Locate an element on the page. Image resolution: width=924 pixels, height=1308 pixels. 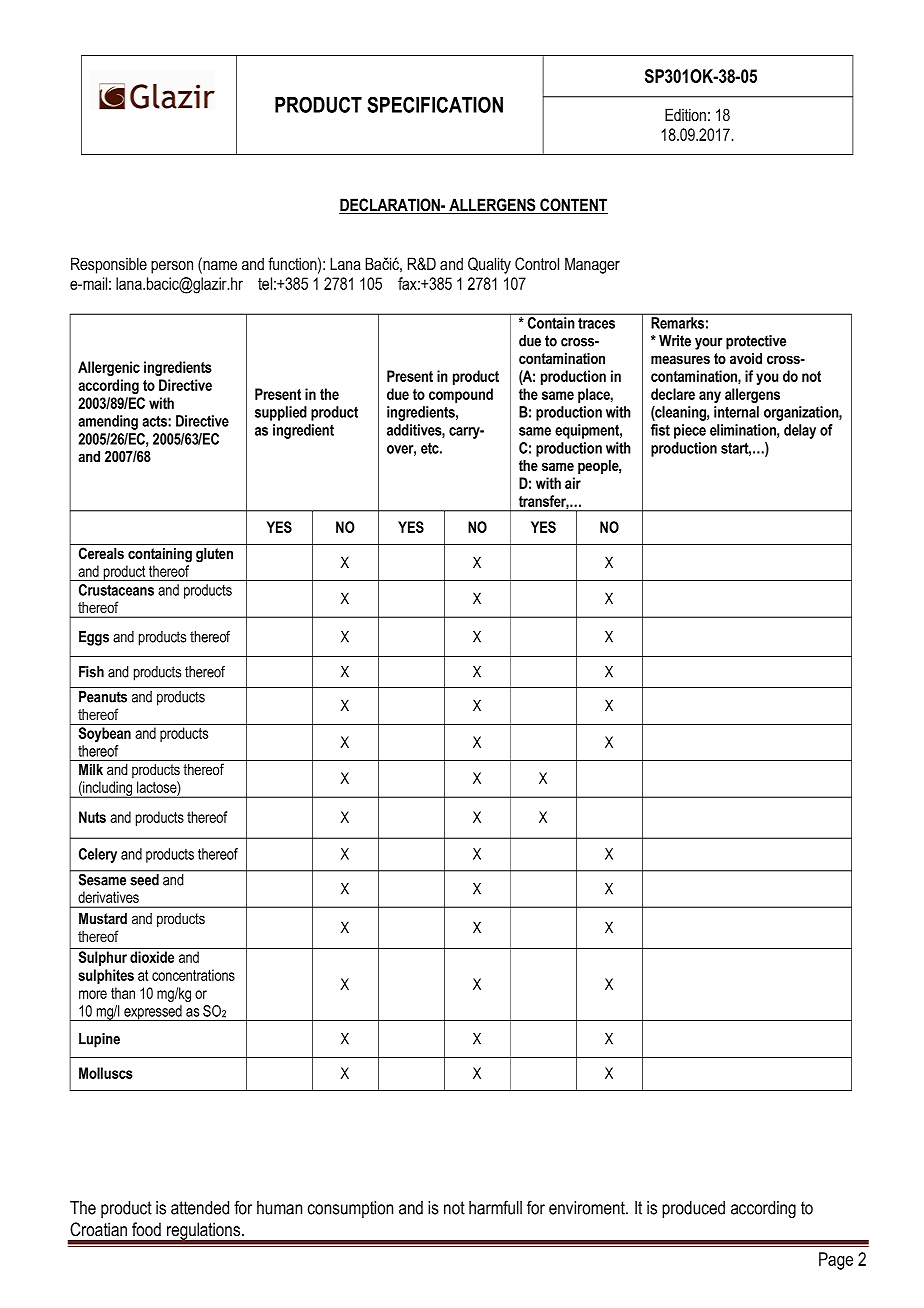
SPECIFICATION is located at coordinates (435, 104).
